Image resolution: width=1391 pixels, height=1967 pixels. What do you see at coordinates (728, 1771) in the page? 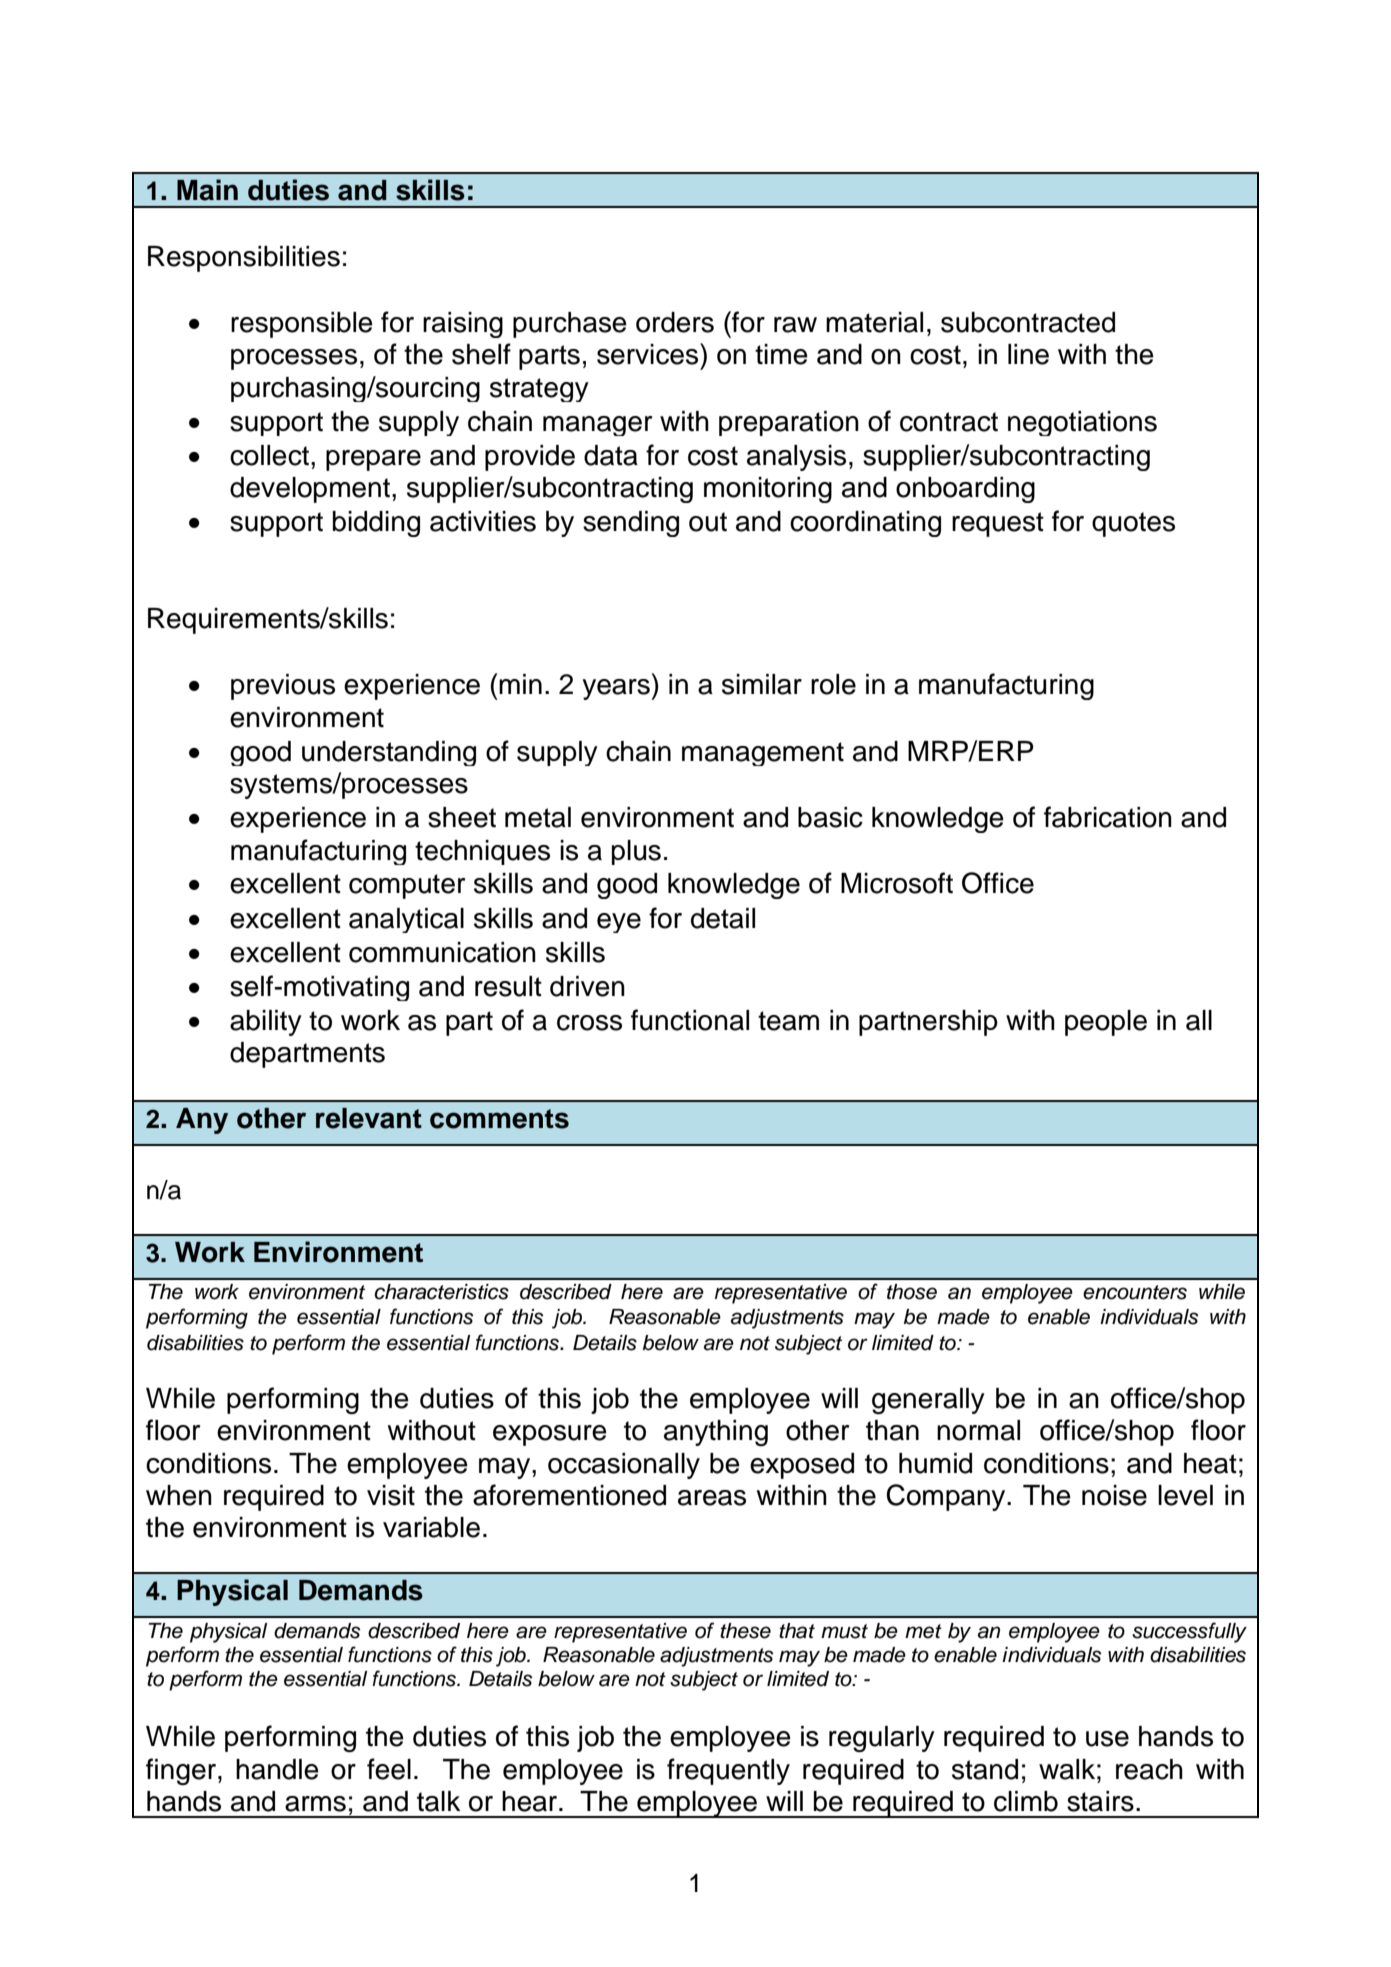
I see `frequently` at bounding box center [728, 1771].
